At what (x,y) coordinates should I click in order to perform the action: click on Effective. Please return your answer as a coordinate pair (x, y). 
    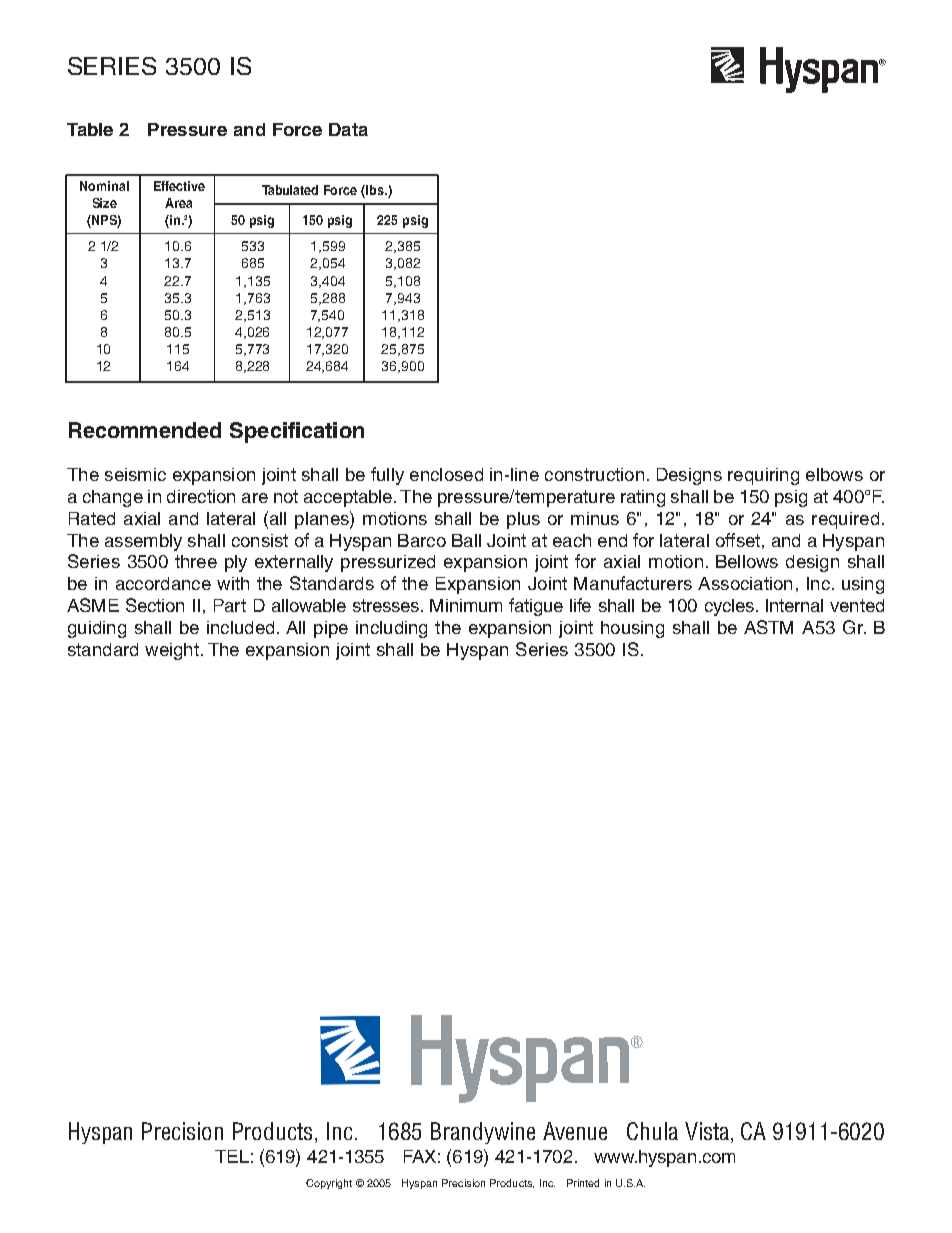
    Looking at the image, I should click on (179, 186).
